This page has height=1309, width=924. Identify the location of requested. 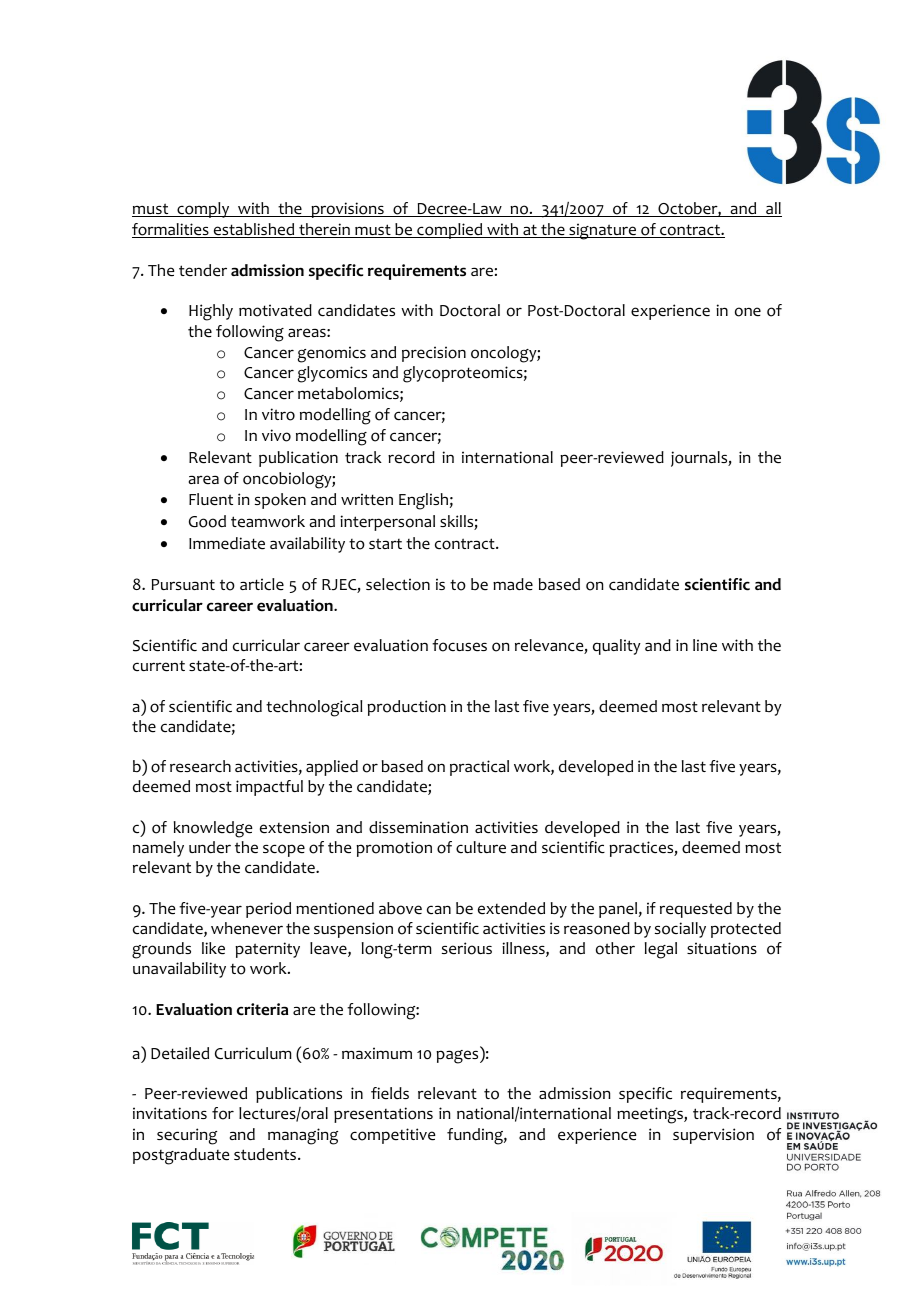
(696, 910).
